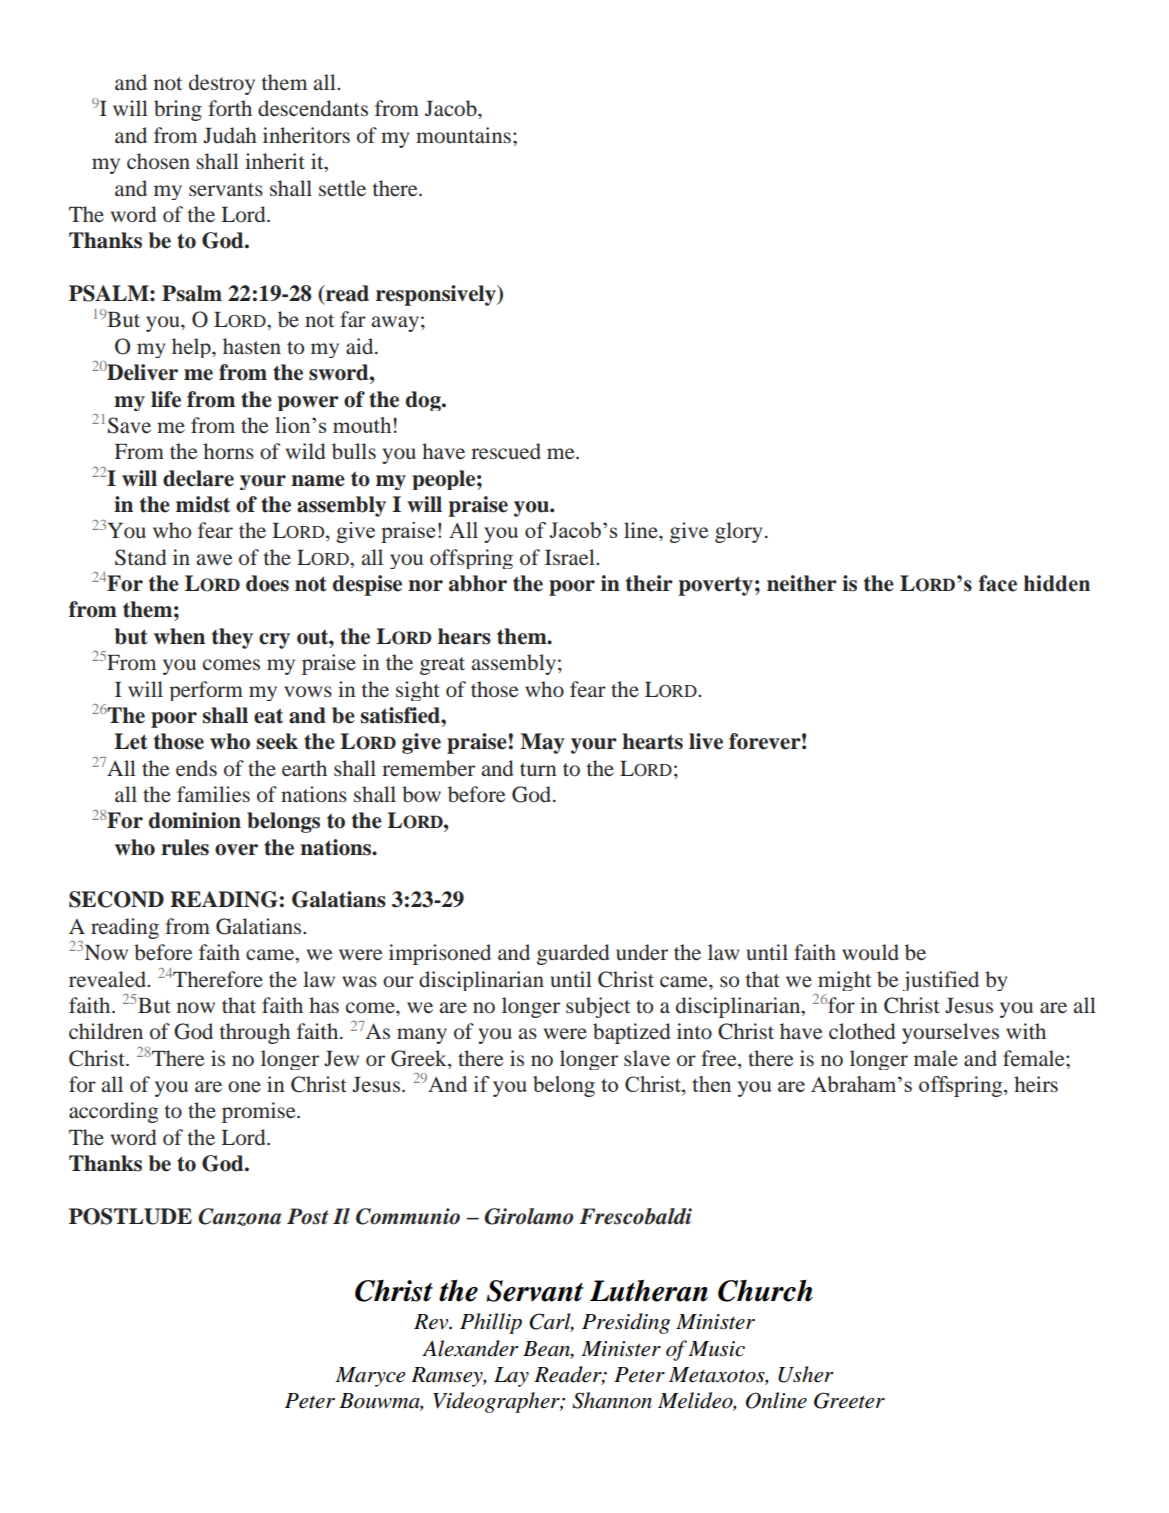 This document has height=1513, width=1169. Describe the element at coordinates (196, 768) in the document. I see `ends` at that location.
